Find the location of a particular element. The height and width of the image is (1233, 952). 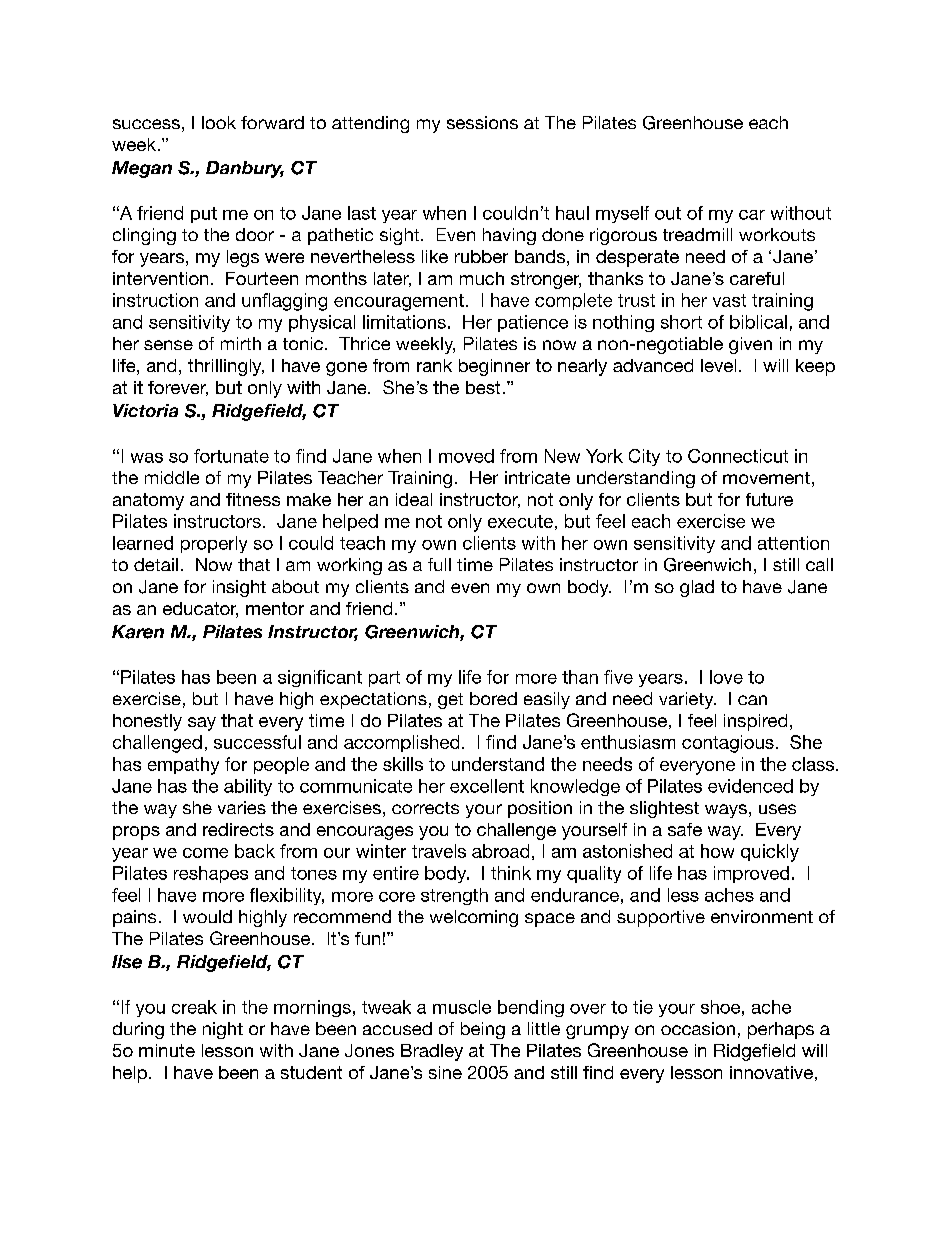

educator is located at coordinates (200, 610).
